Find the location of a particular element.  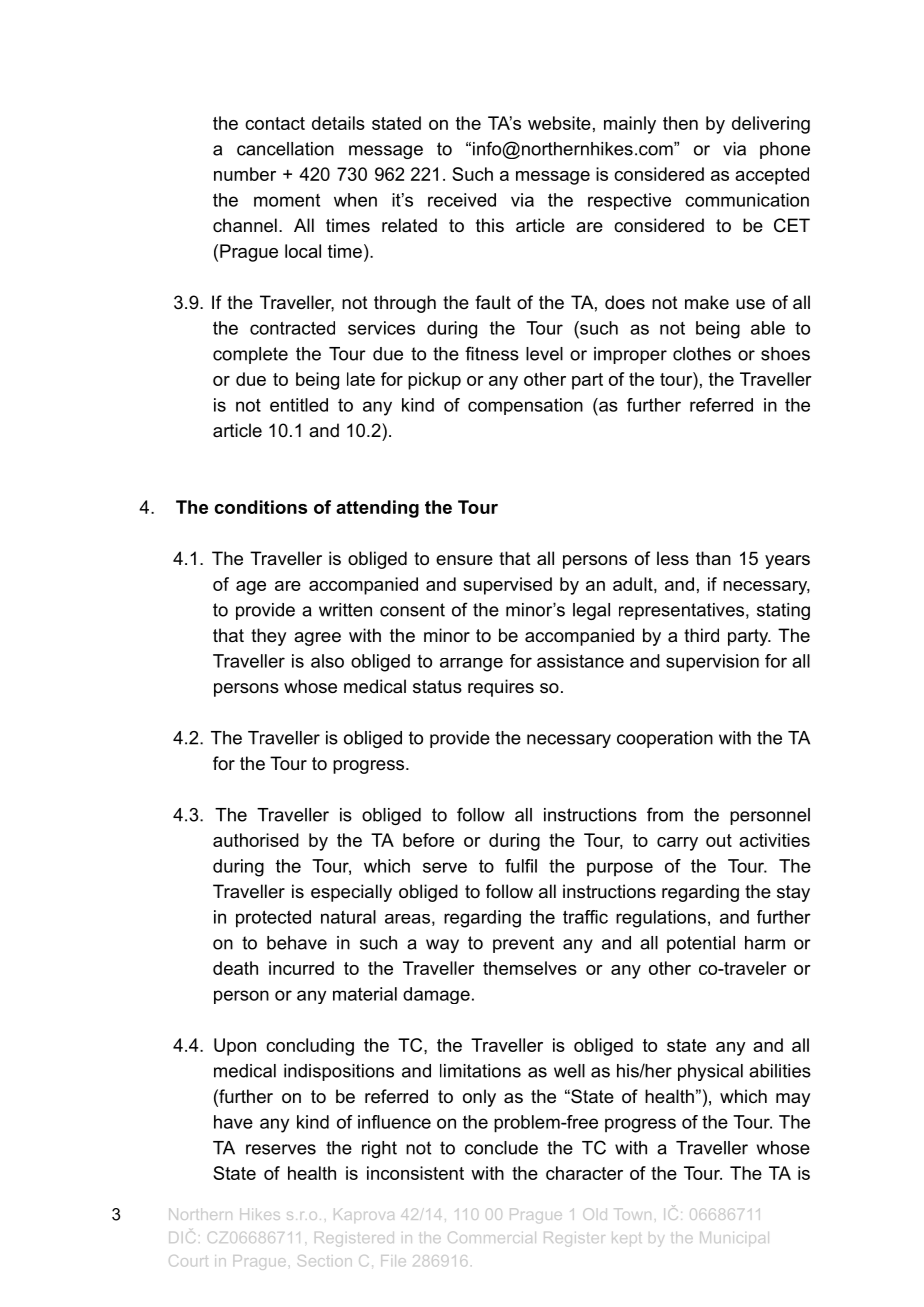

number is located at coordinates (245, 174).
